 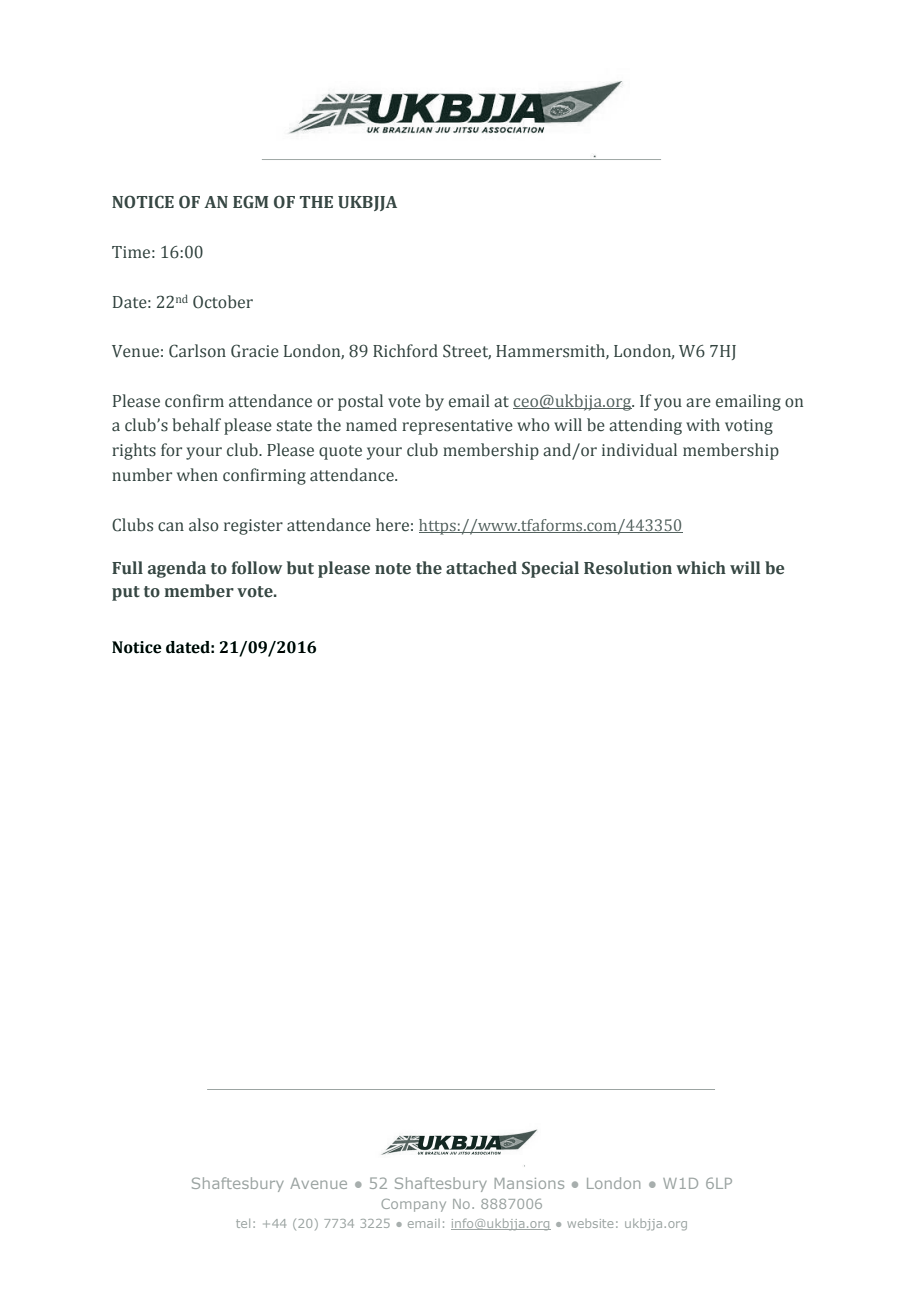 What do you see at coordinates (698, 403) in the page?
I see `are` at bounding box center [698, 403].
